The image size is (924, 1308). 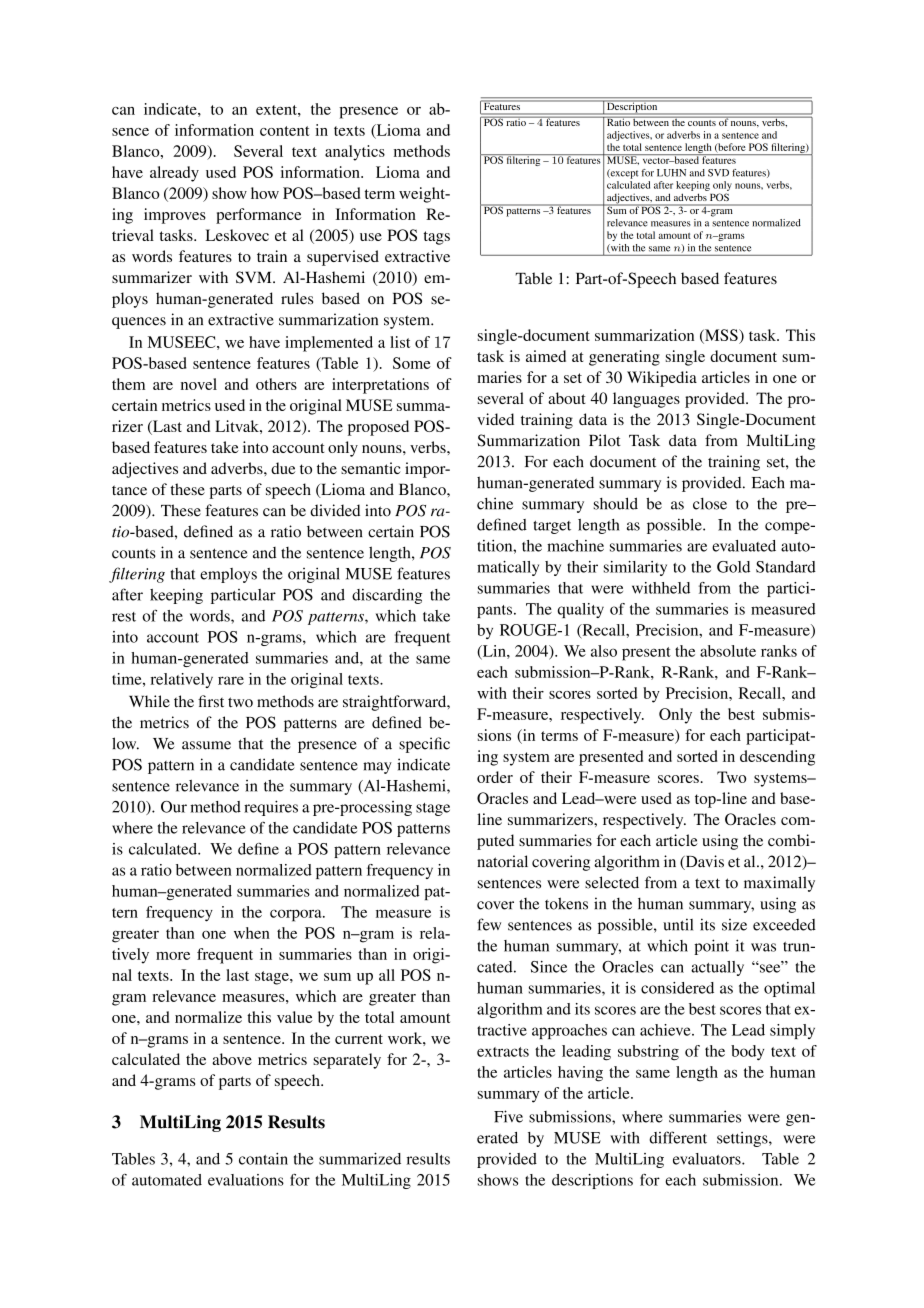 What do you see at coordinates (508, 1116) in the screenshot?
I see `Five` at bounding box center [508, 1116].
